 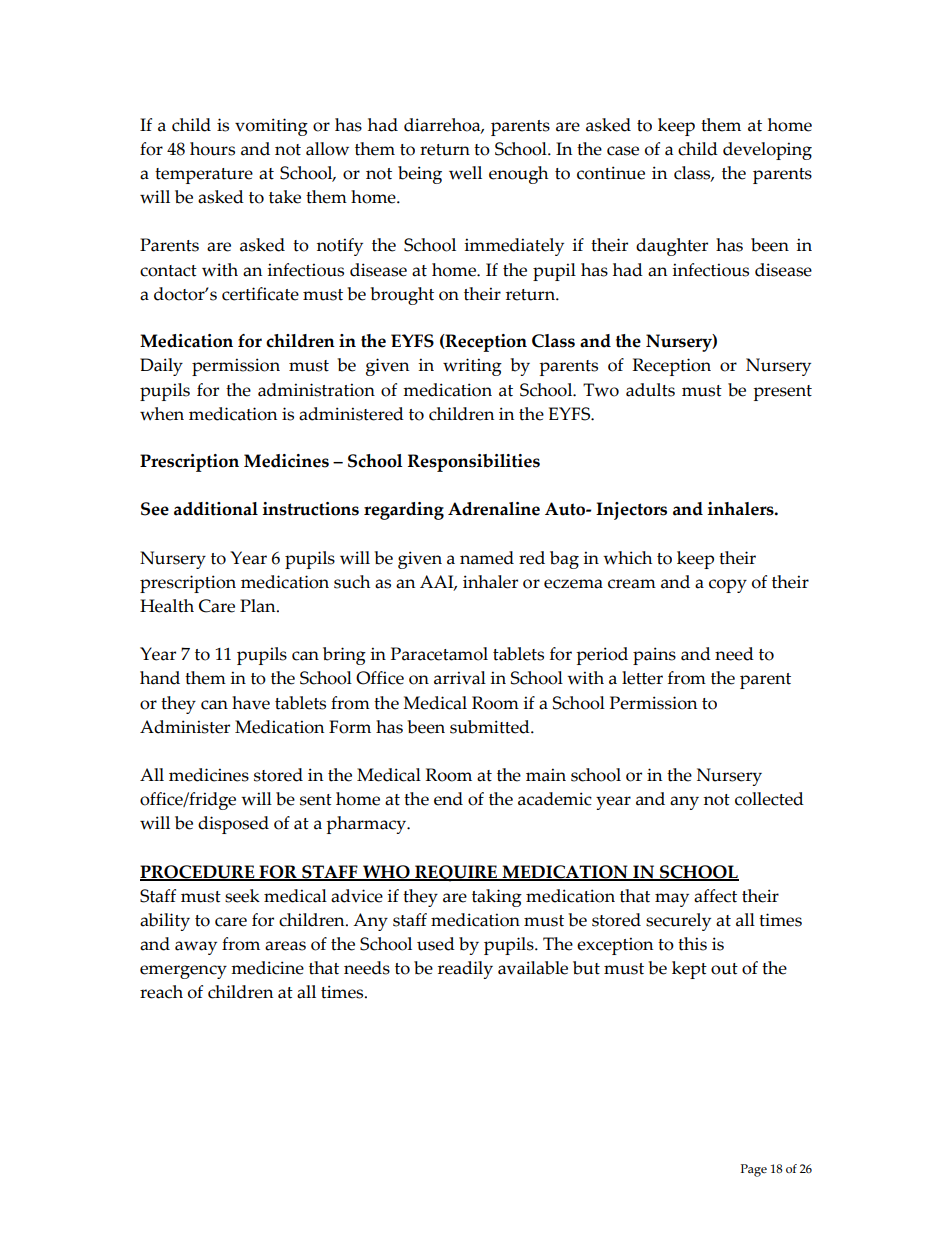 What do you see at coordinates (212, 149) in the screenshot?
I see `hours` at bounding box center [212, 149].
